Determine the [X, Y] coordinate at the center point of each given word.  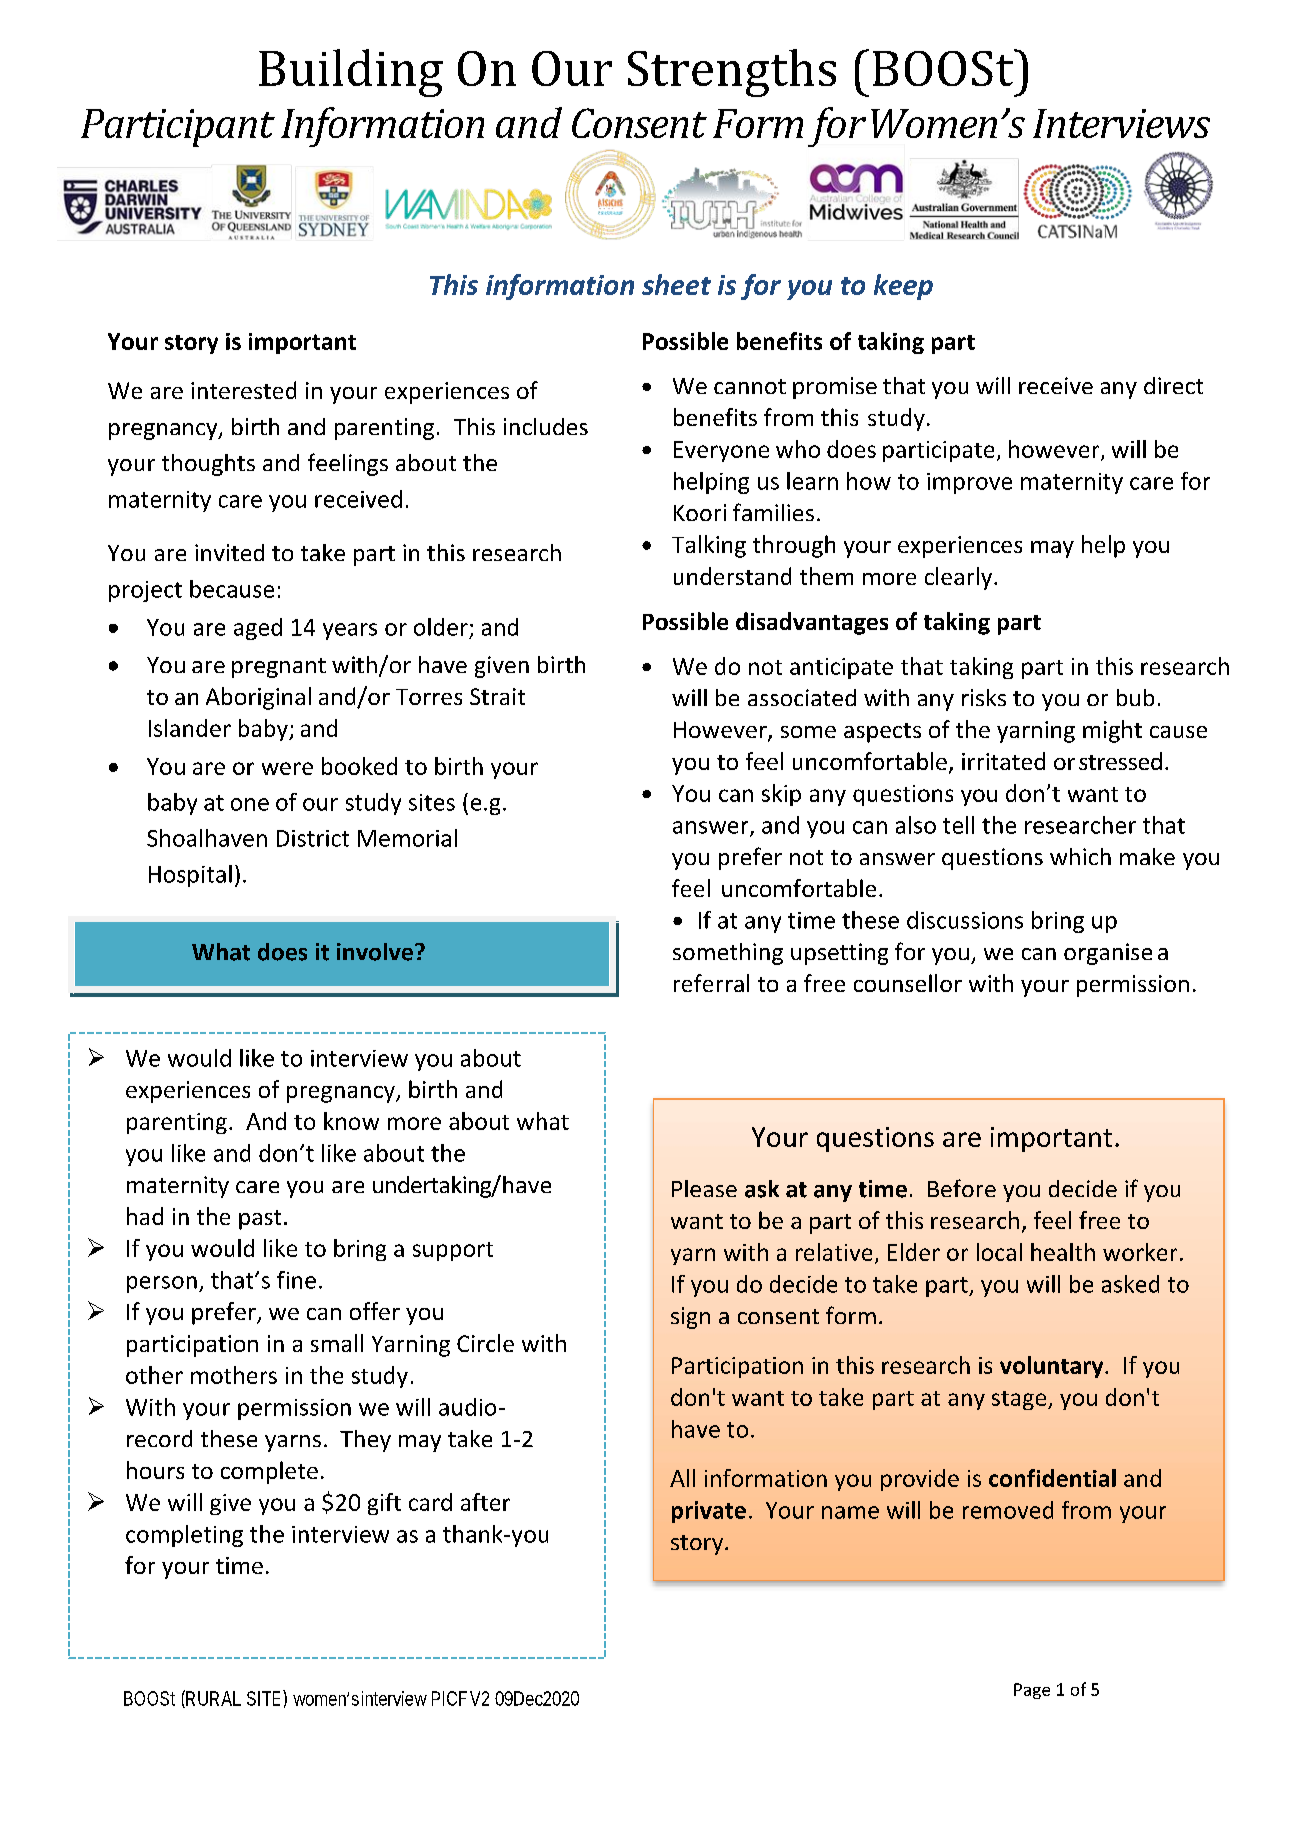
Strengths [732, 73]
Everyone [721, 451]
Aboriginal [258, 698]
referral [711, 983]
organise [1108, 954]
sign [690, 1318]
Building [351, 73]
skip [781, 795]
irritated [1003, 761]
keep [903, 287]
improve [969, 483]
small [337, 1343]
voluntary [1053, 1367]
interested [243, 390]
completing [184, 1536]
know [351, 1121]
